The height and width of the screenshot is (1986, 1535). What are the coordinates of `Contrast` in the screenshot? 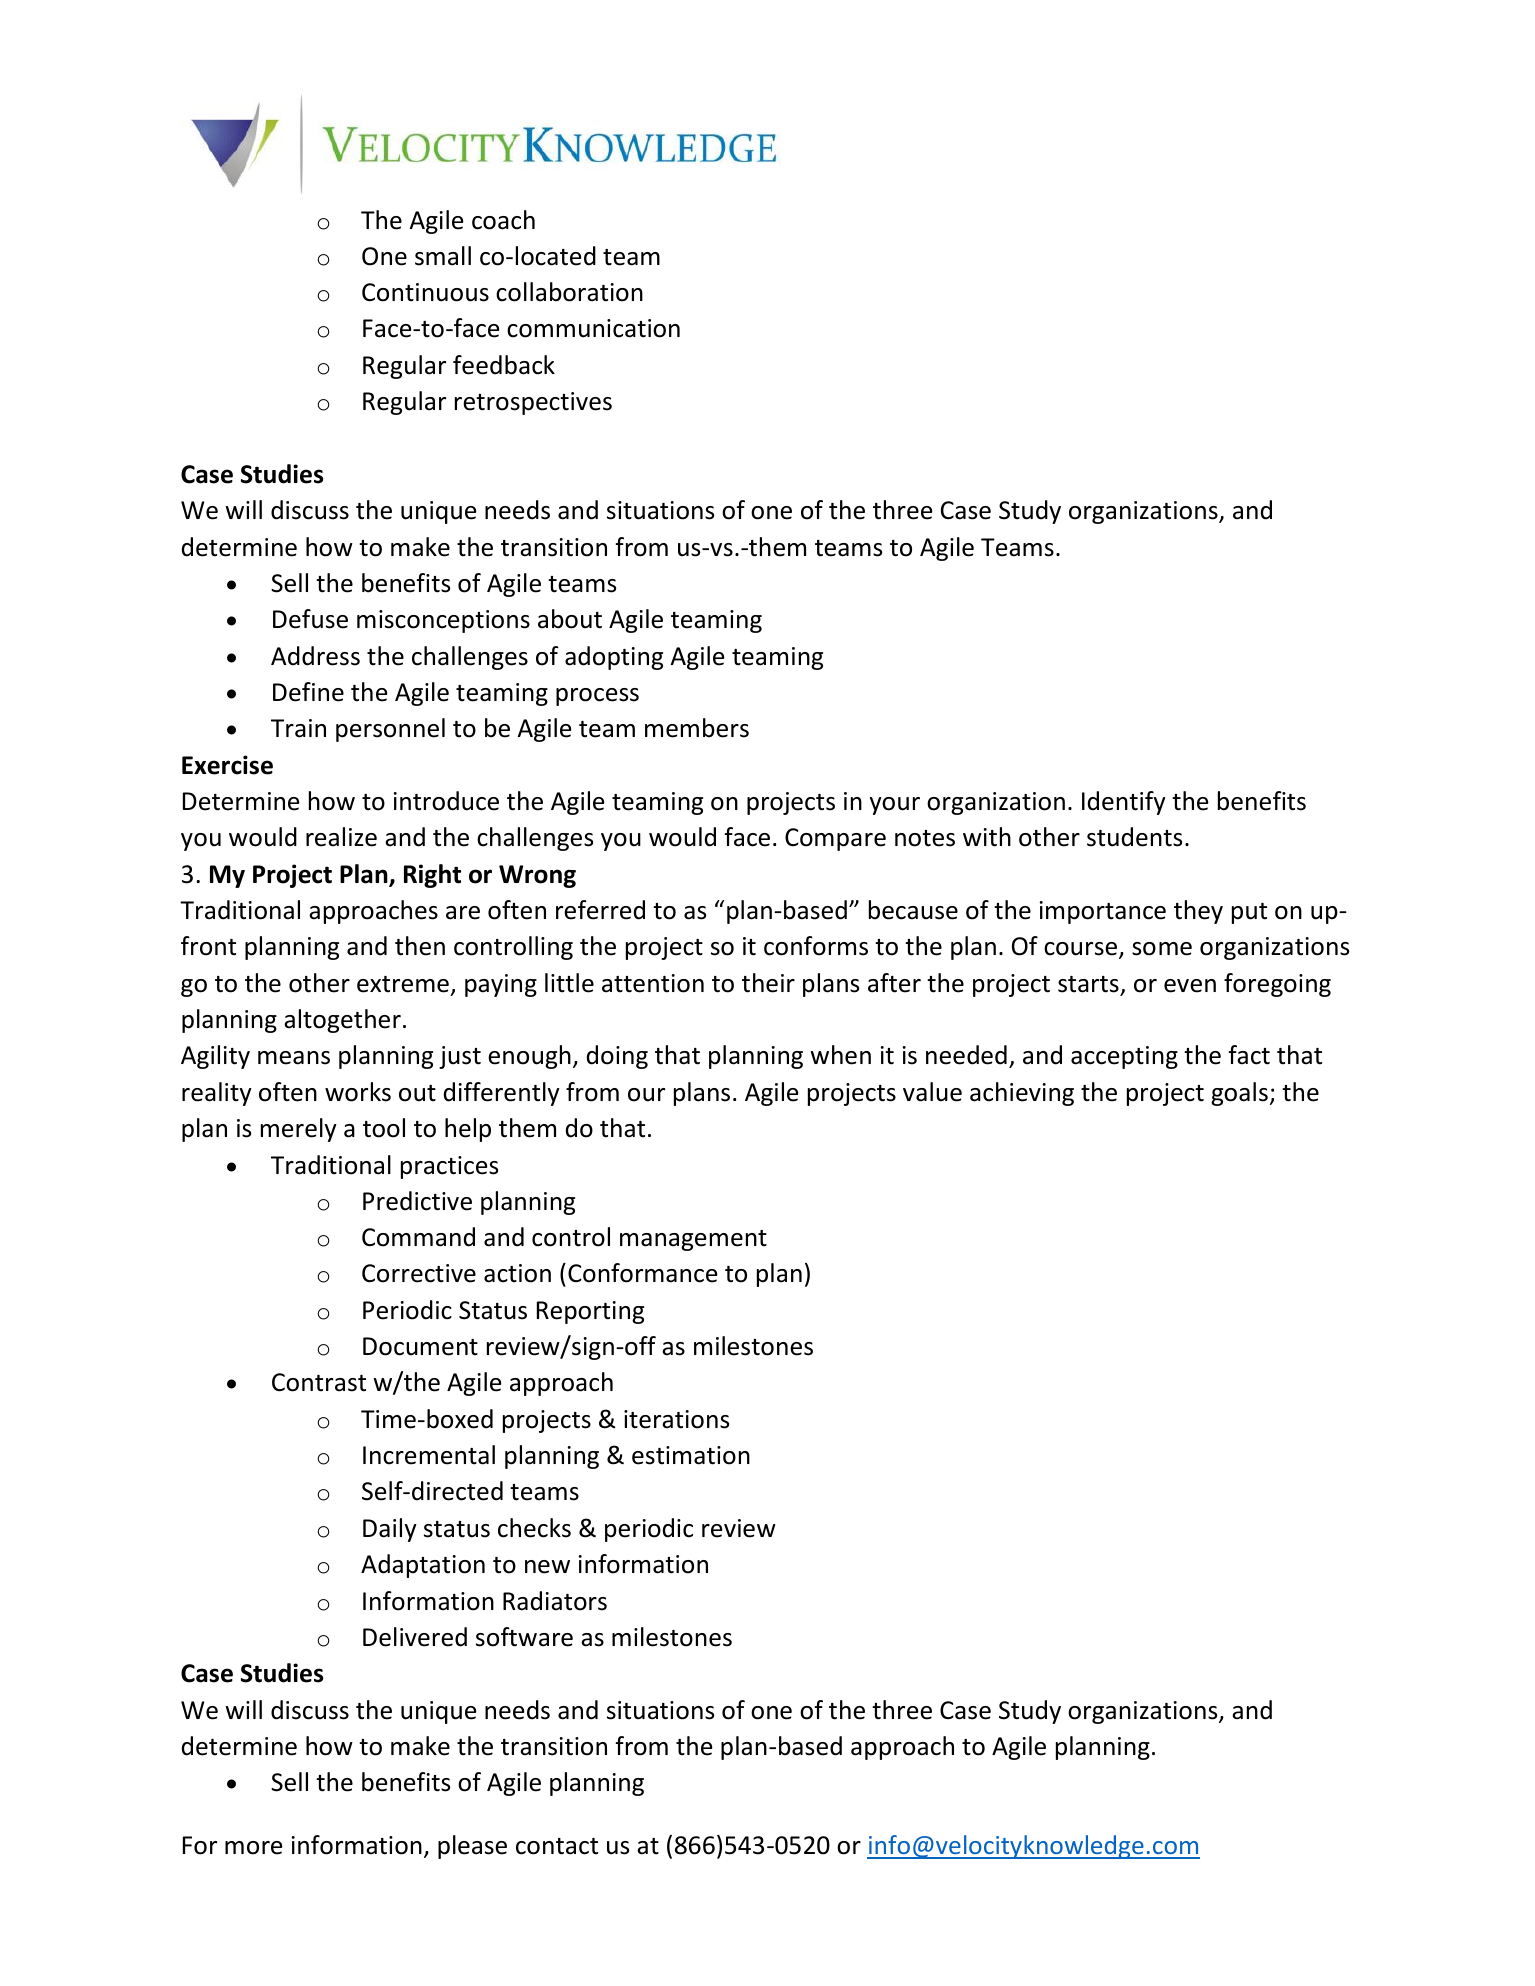 It's located at (319, 1382).
